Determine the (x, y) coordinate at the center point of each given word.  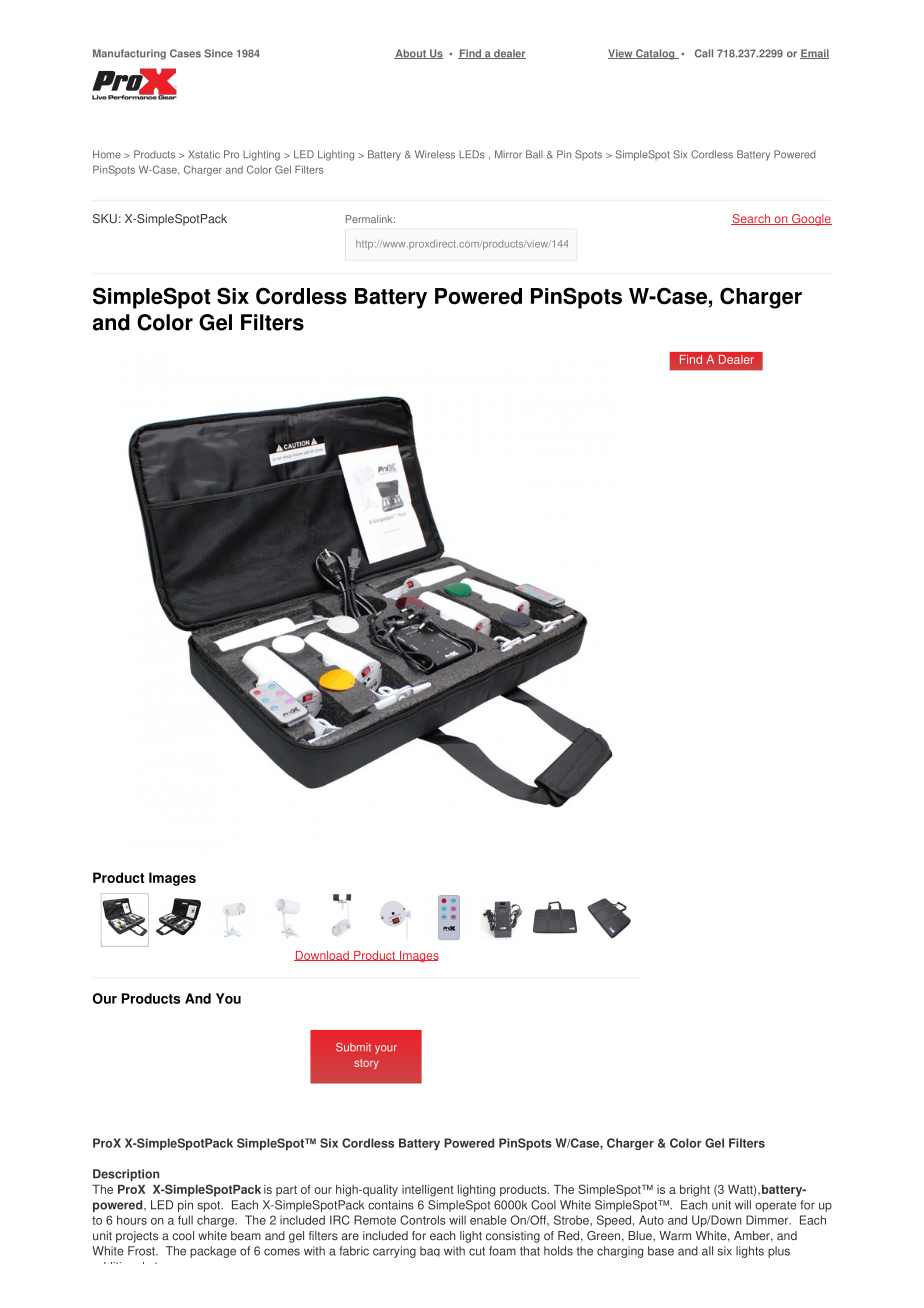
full (185, 1220)
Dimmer (768, 1220)
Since (219, 53)
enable (488, 1220)
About (411, 54)
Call (704, 53)
